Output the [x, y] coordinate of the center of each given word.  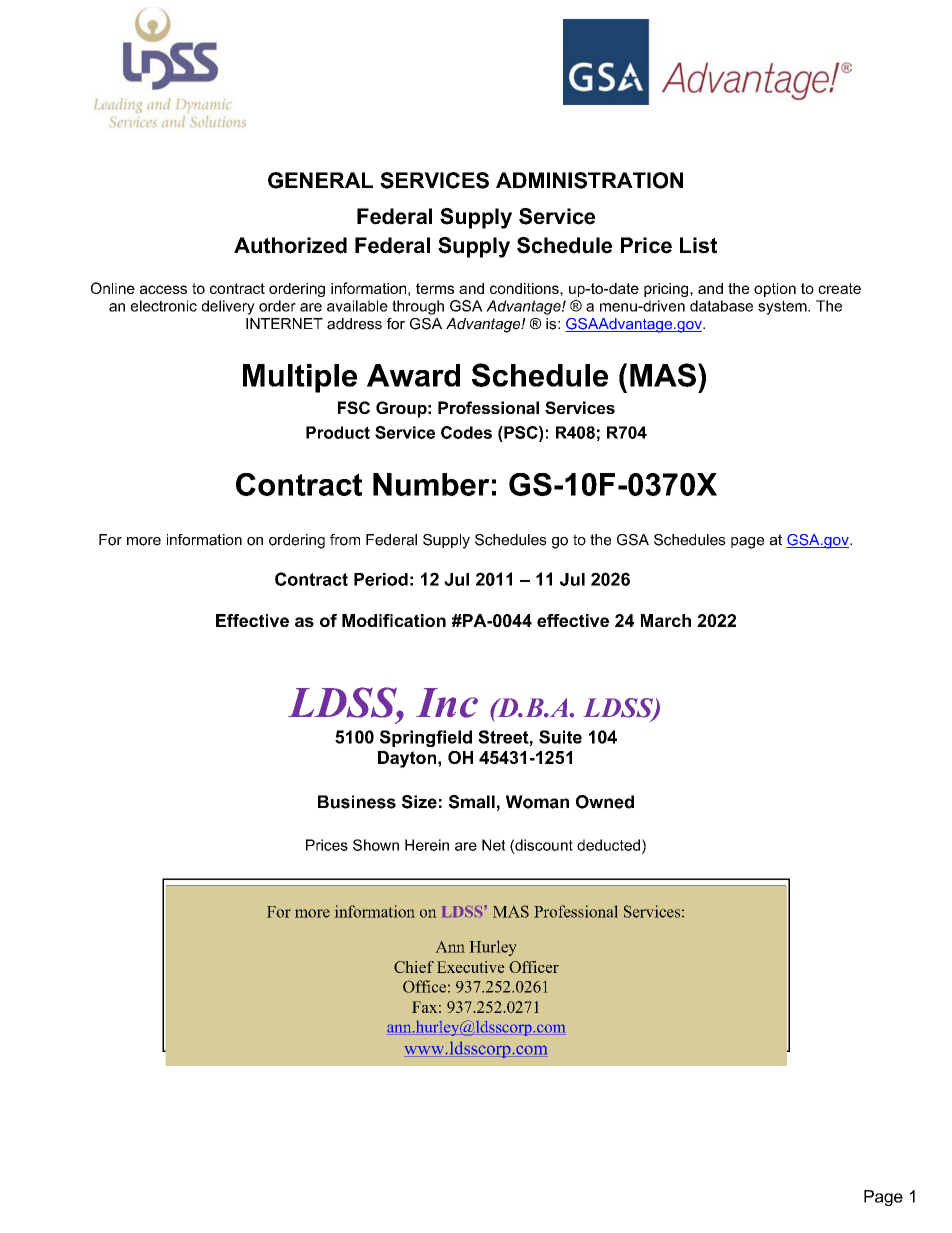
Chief [414, 967]
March [666, 620]
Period [381, 579]
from [345, 540]
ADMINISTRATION [589, 180]
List [698, 245]
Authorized [290, 245]
